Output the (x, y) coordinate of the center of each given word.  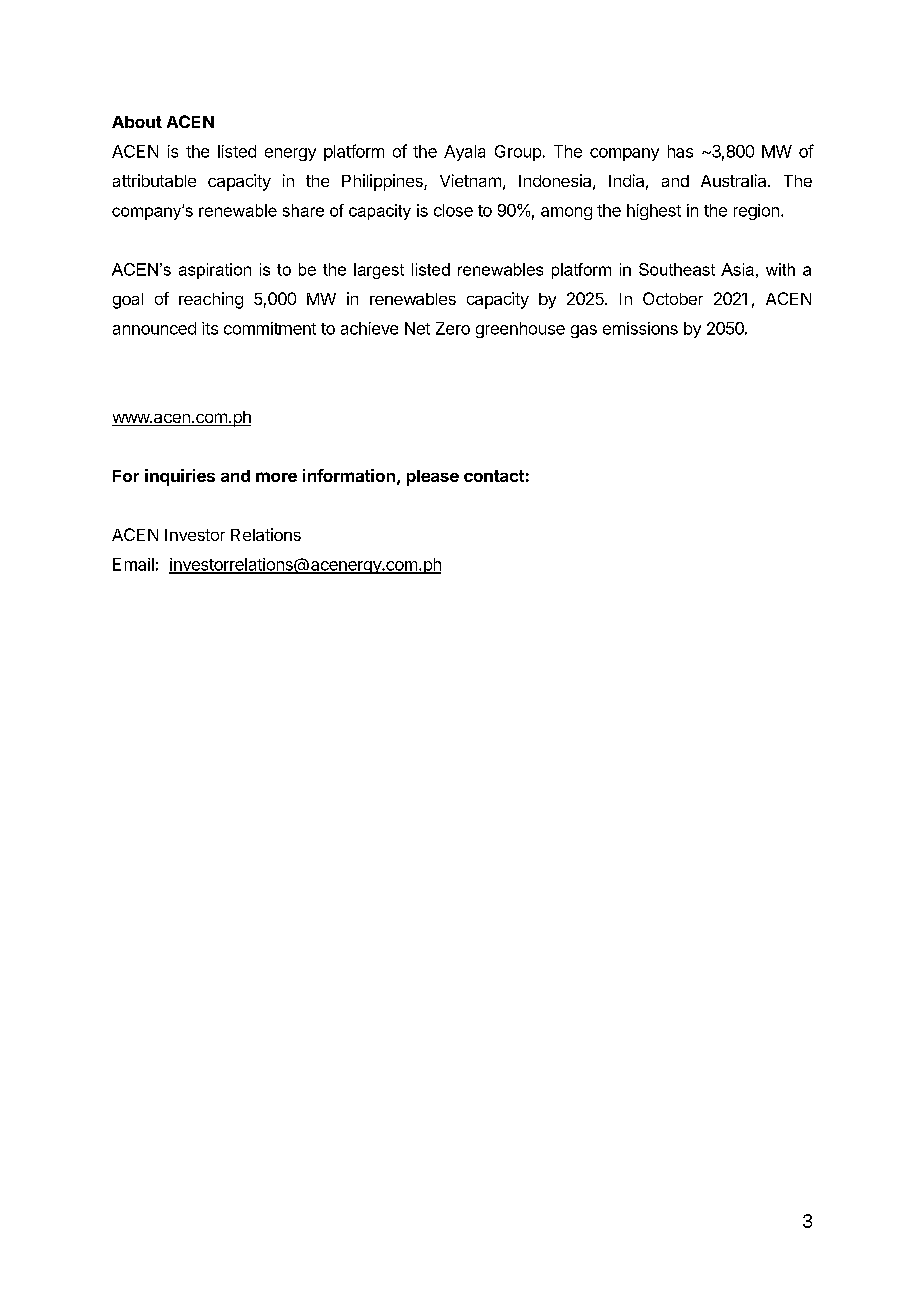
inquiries (180, 477)
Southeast (677, 269)
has (680, 151)
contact (494, 476)
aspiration (215, 271)
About (137, 122)
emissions (640, 328)
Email (133, 564)
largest (379, 271)
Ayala (464, 153)
